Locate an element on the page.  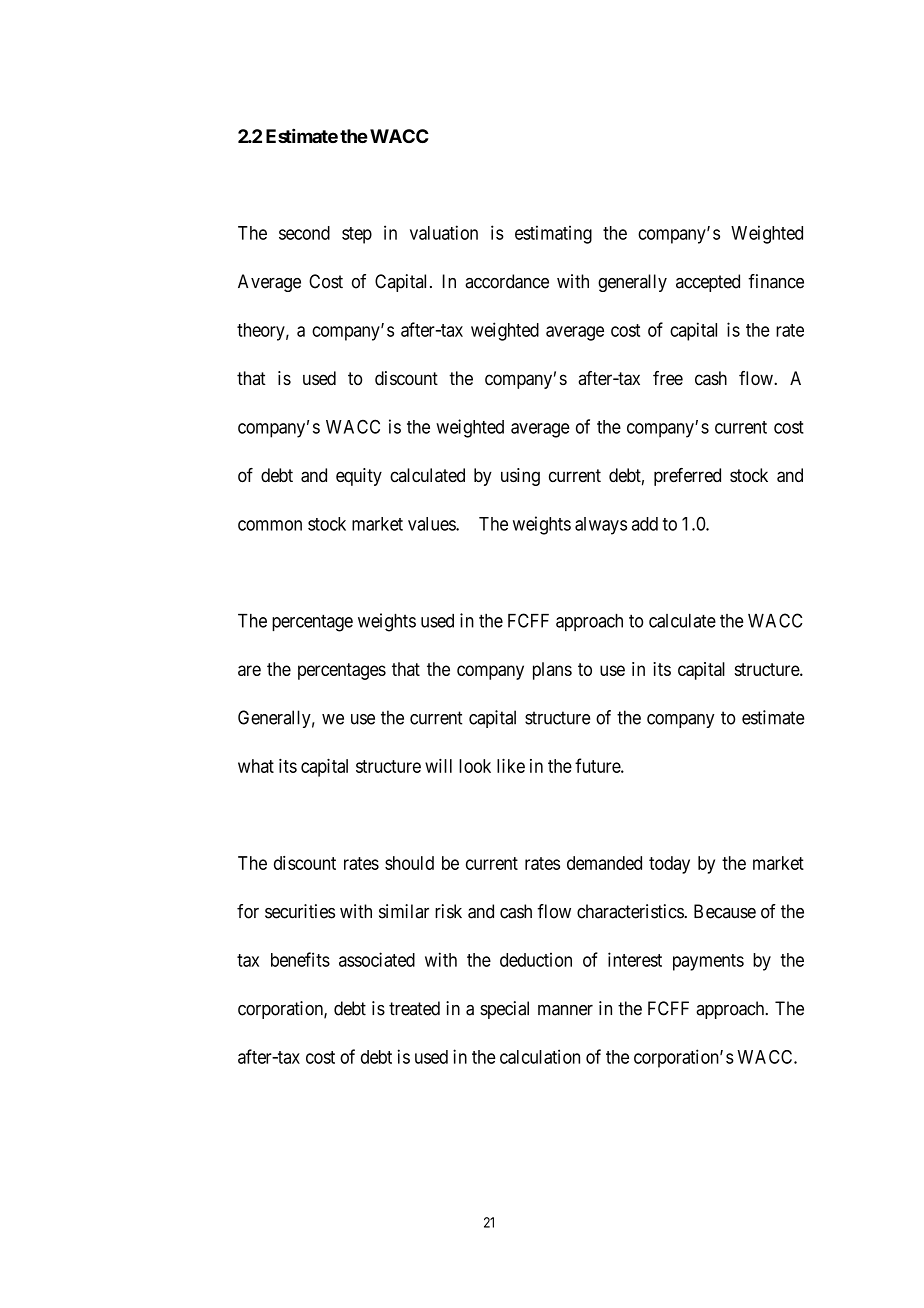
today is located at coordinates (669, 865).
